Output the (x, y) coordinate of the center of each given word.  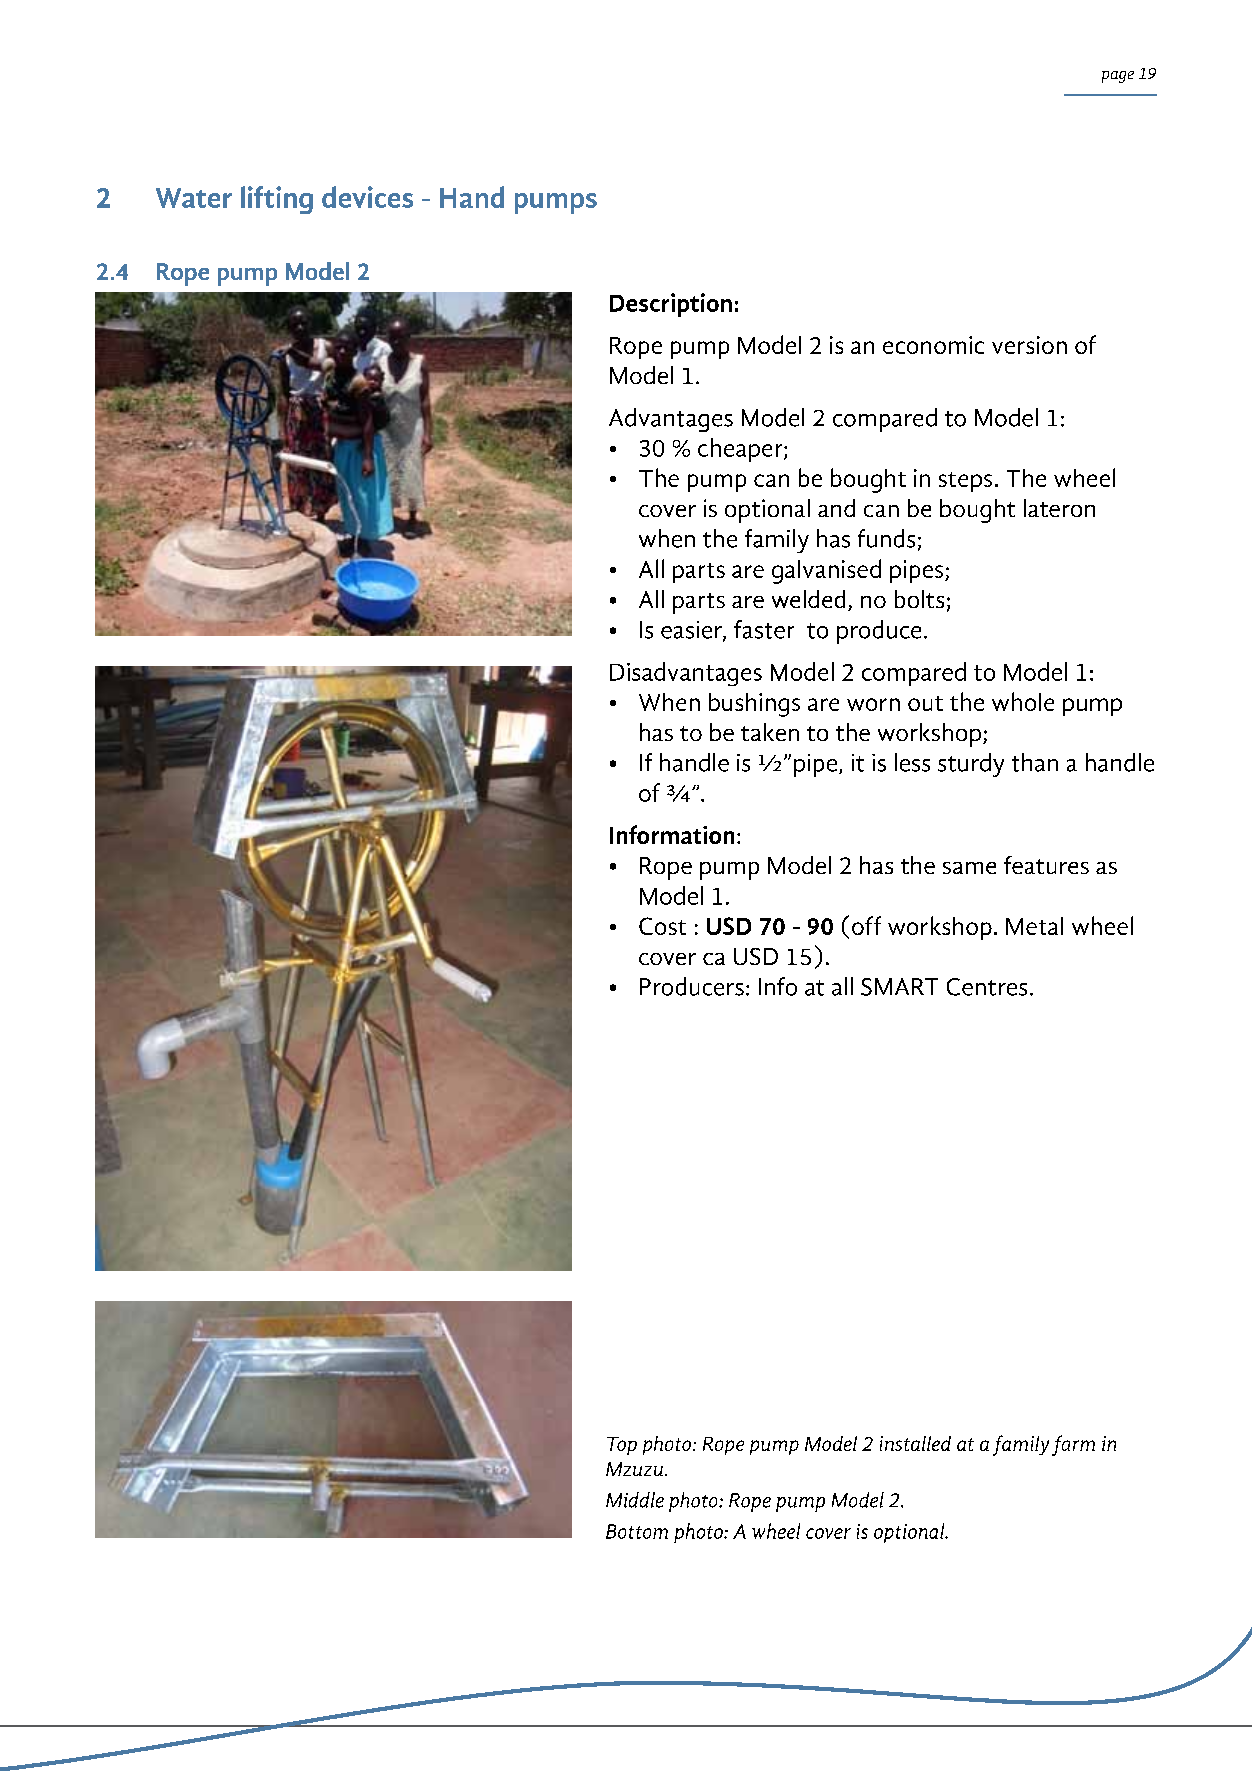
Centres (987, 987)
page (1118, 77)
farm (1073, 1445)
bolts (919, 599)
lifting (277, 200)
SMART (899, 987)
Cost (662, 926)
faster (764, 629)
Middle (635, 1500)
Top (622, 1446)
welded (808, 599)
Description (671, 305)
